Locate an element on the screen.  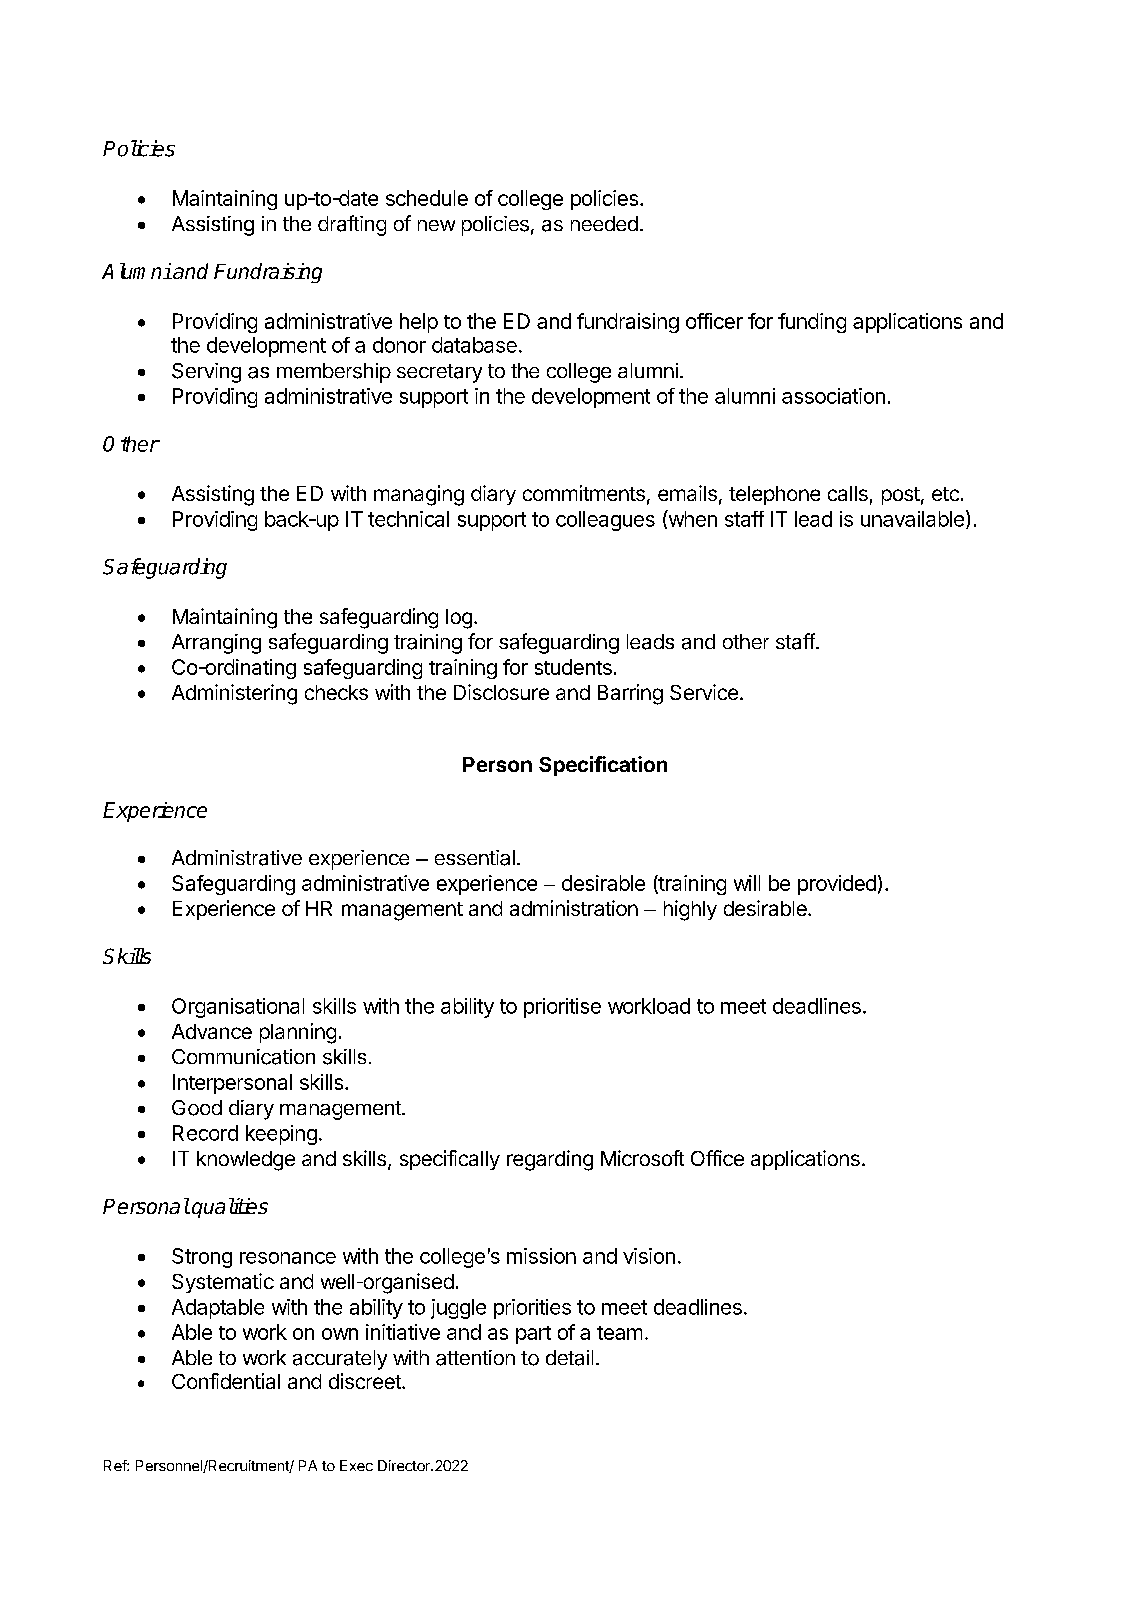
drafting is located at coordinates (352, 225).
